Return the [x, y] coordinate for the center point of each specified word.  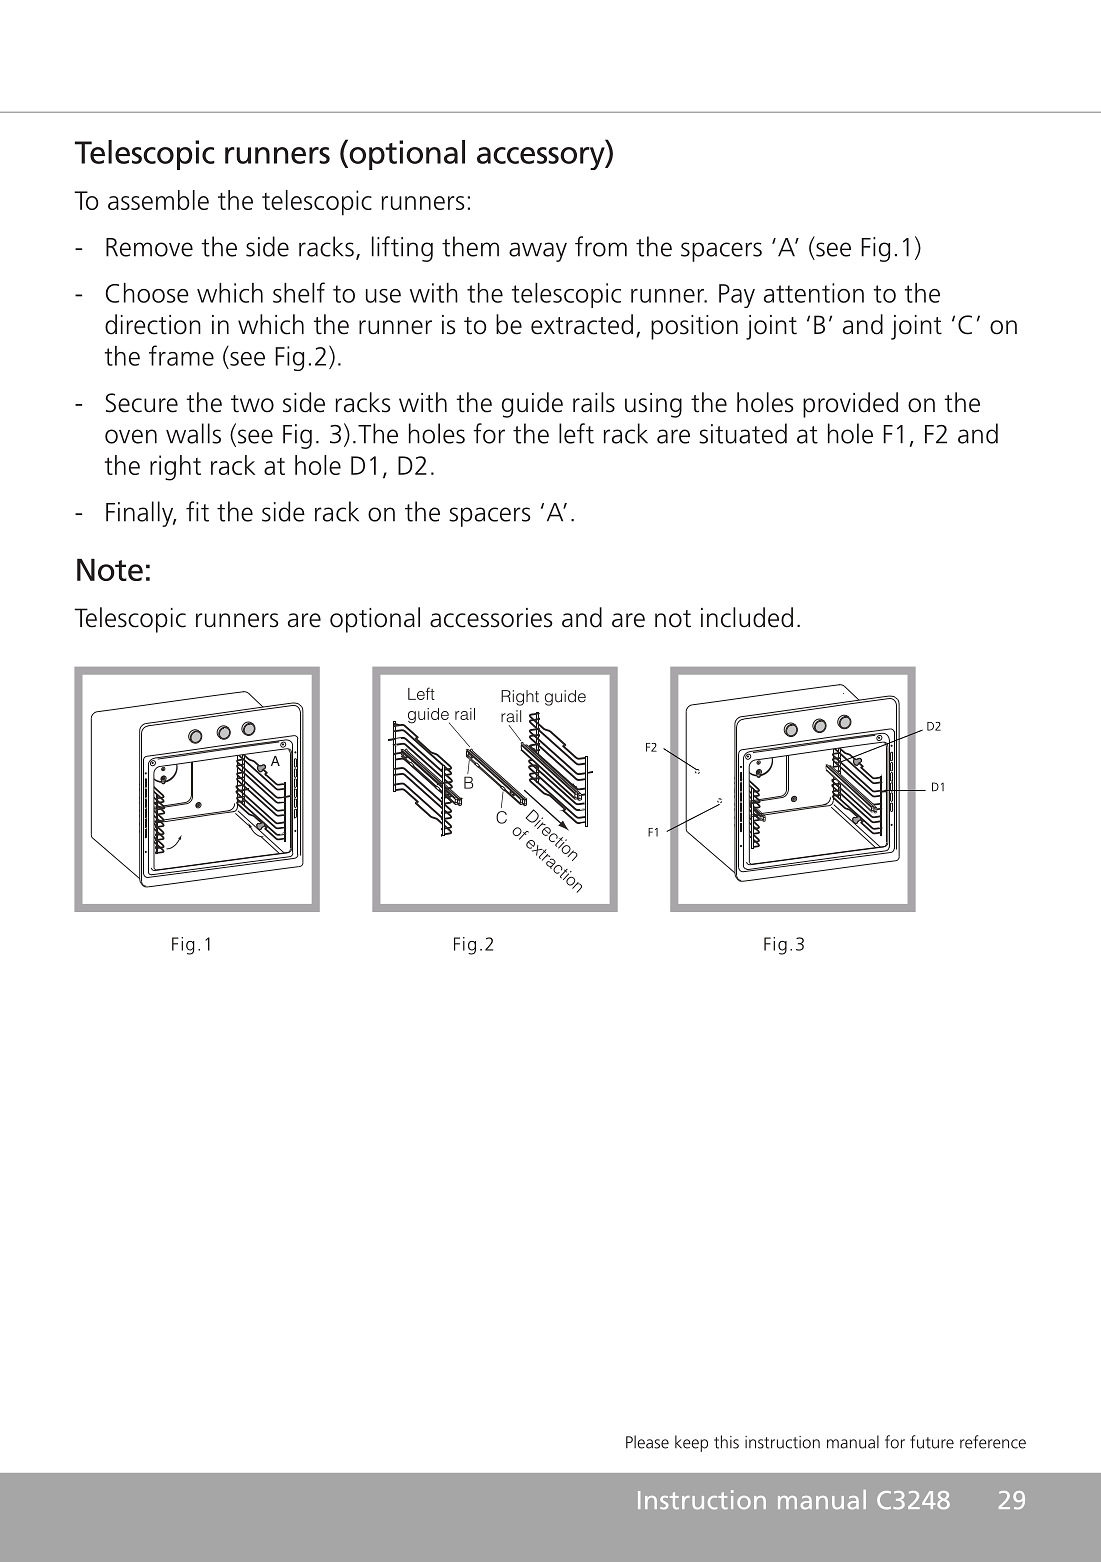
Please [647, 1442]
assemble [158, 200]
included [747, 617]
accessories [491, 618]
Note [110, 570]
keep [691, 1443]
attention [814, 293]
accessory [542, 158]
